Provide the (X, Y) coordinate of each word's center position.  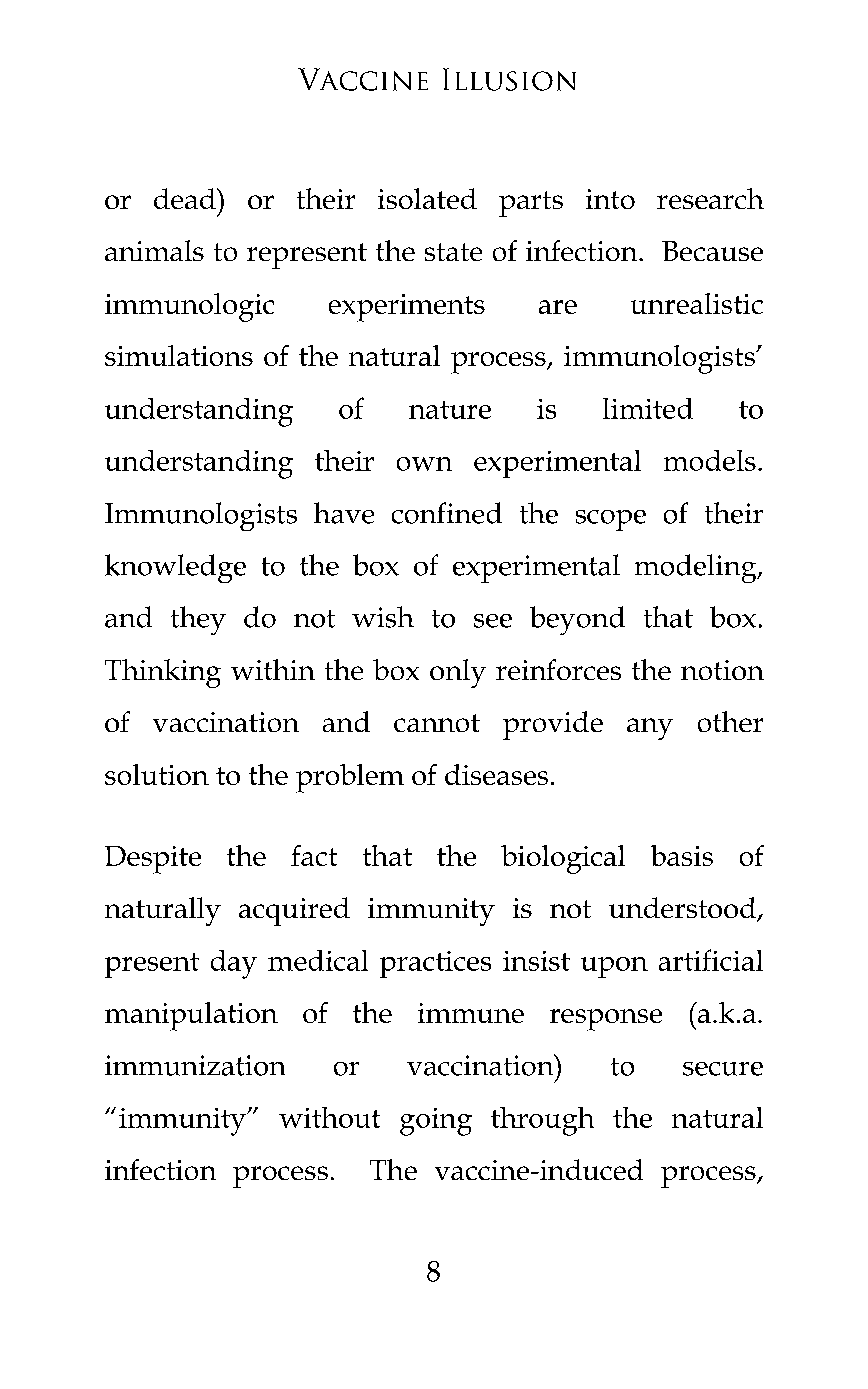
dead (186, 198)
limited (648, 408)
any (650, 729)
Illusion (509, 79)
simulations (179, 355)
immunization (195, 1065)
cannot (437, 723)
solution (157, 774)
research (710, 198)
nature (450, 410)
